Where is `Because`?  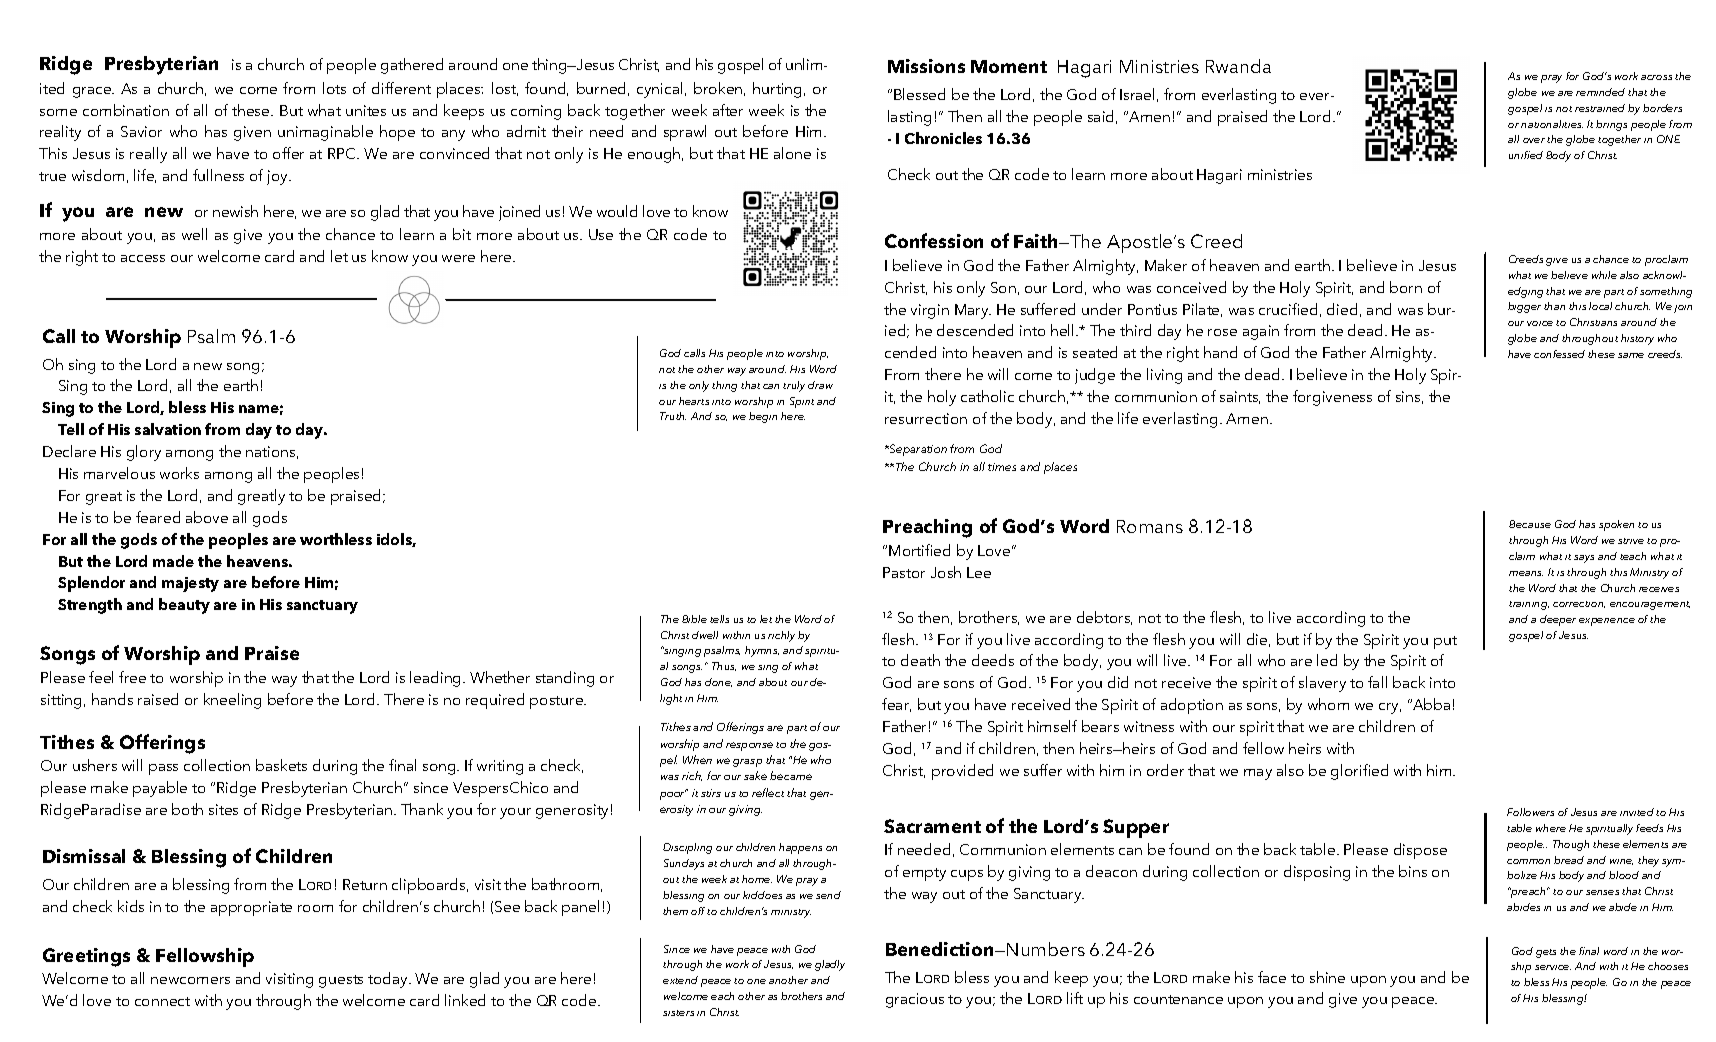 Because is located at coordinates (1530, 524).
